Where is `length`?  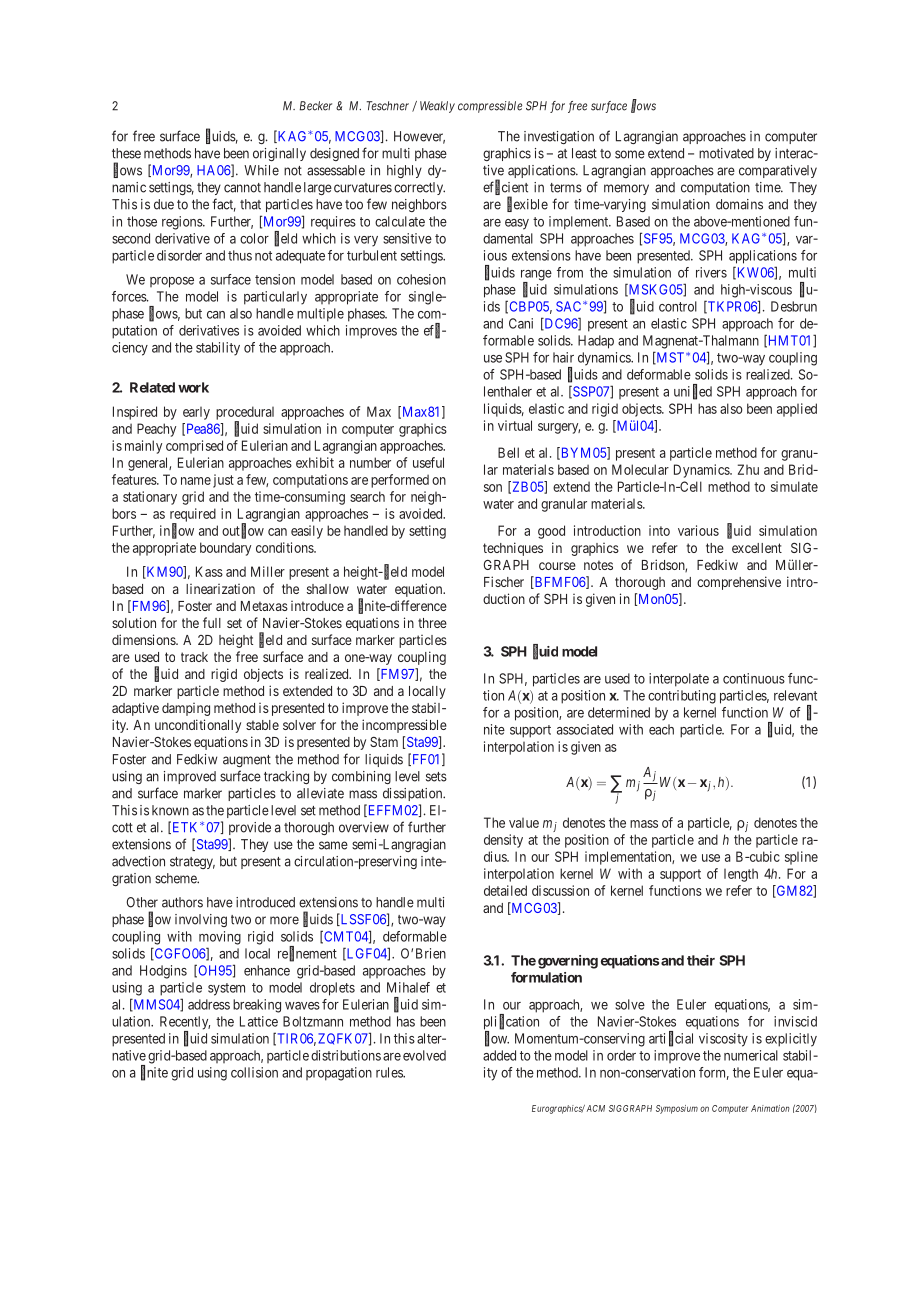
length is located at coordinates (741, 875).
